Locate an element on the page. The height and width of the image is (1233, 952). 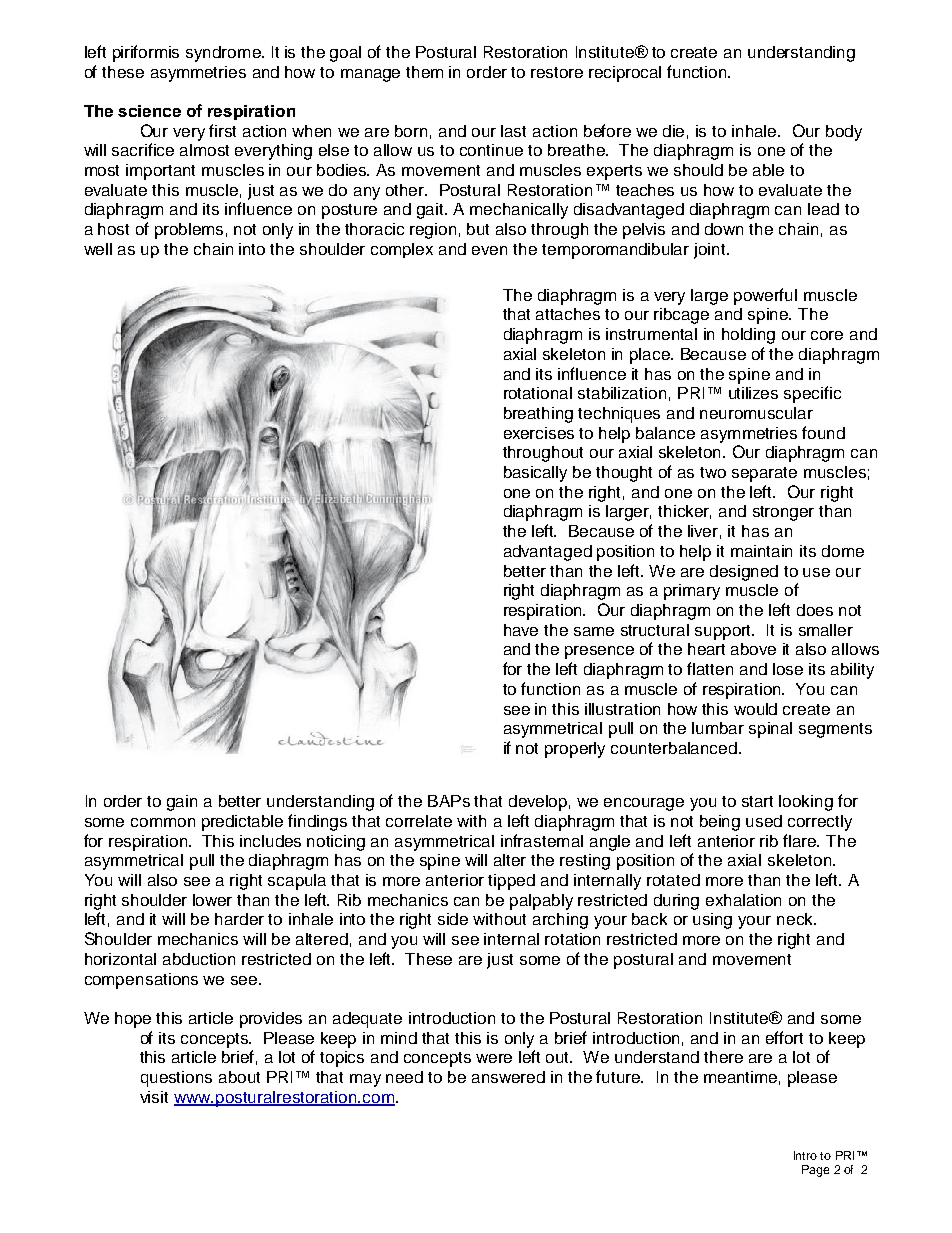
have is located at coordinates (521, 630).
